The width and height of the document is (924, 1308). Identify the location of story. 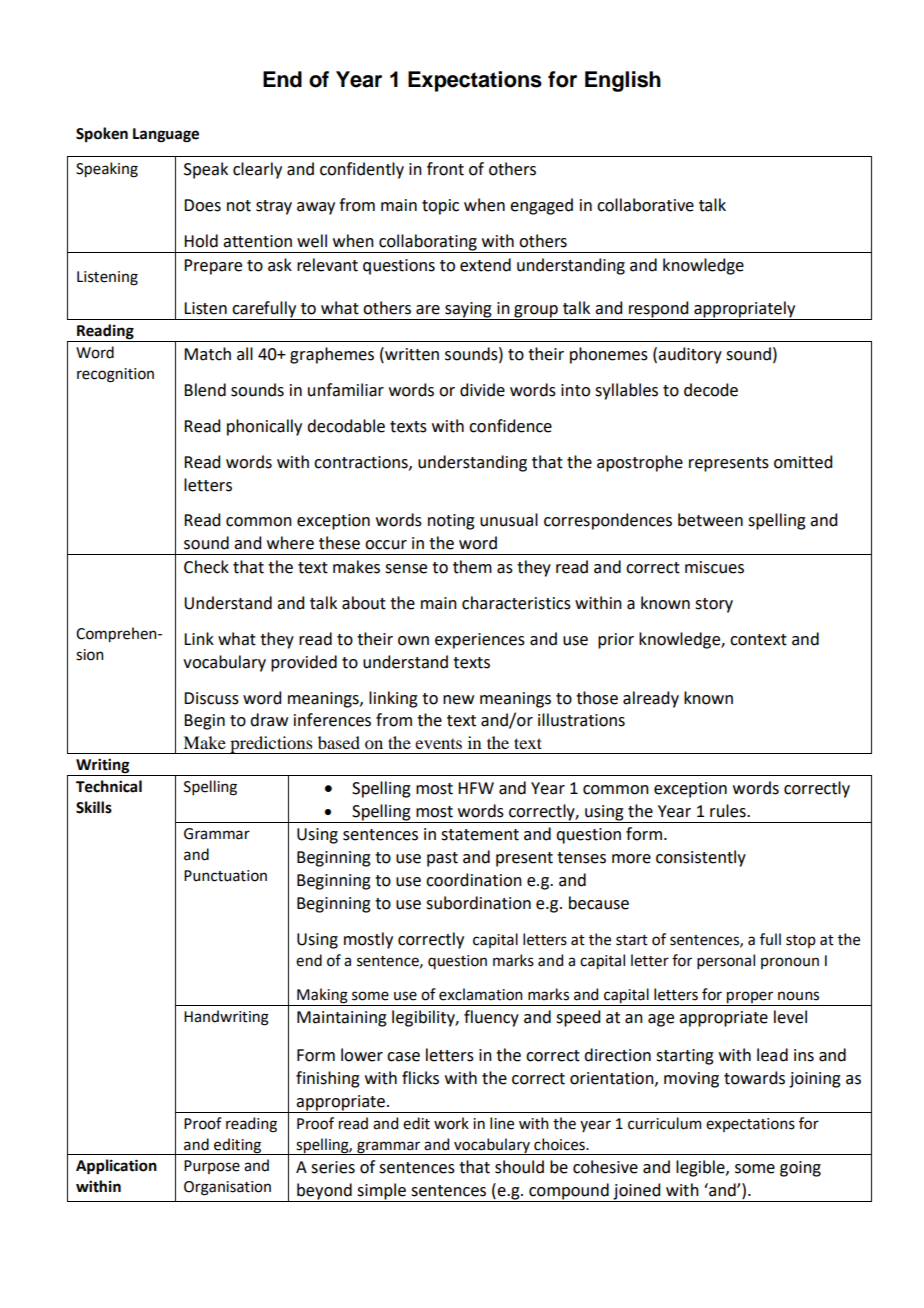
(714, 605).
